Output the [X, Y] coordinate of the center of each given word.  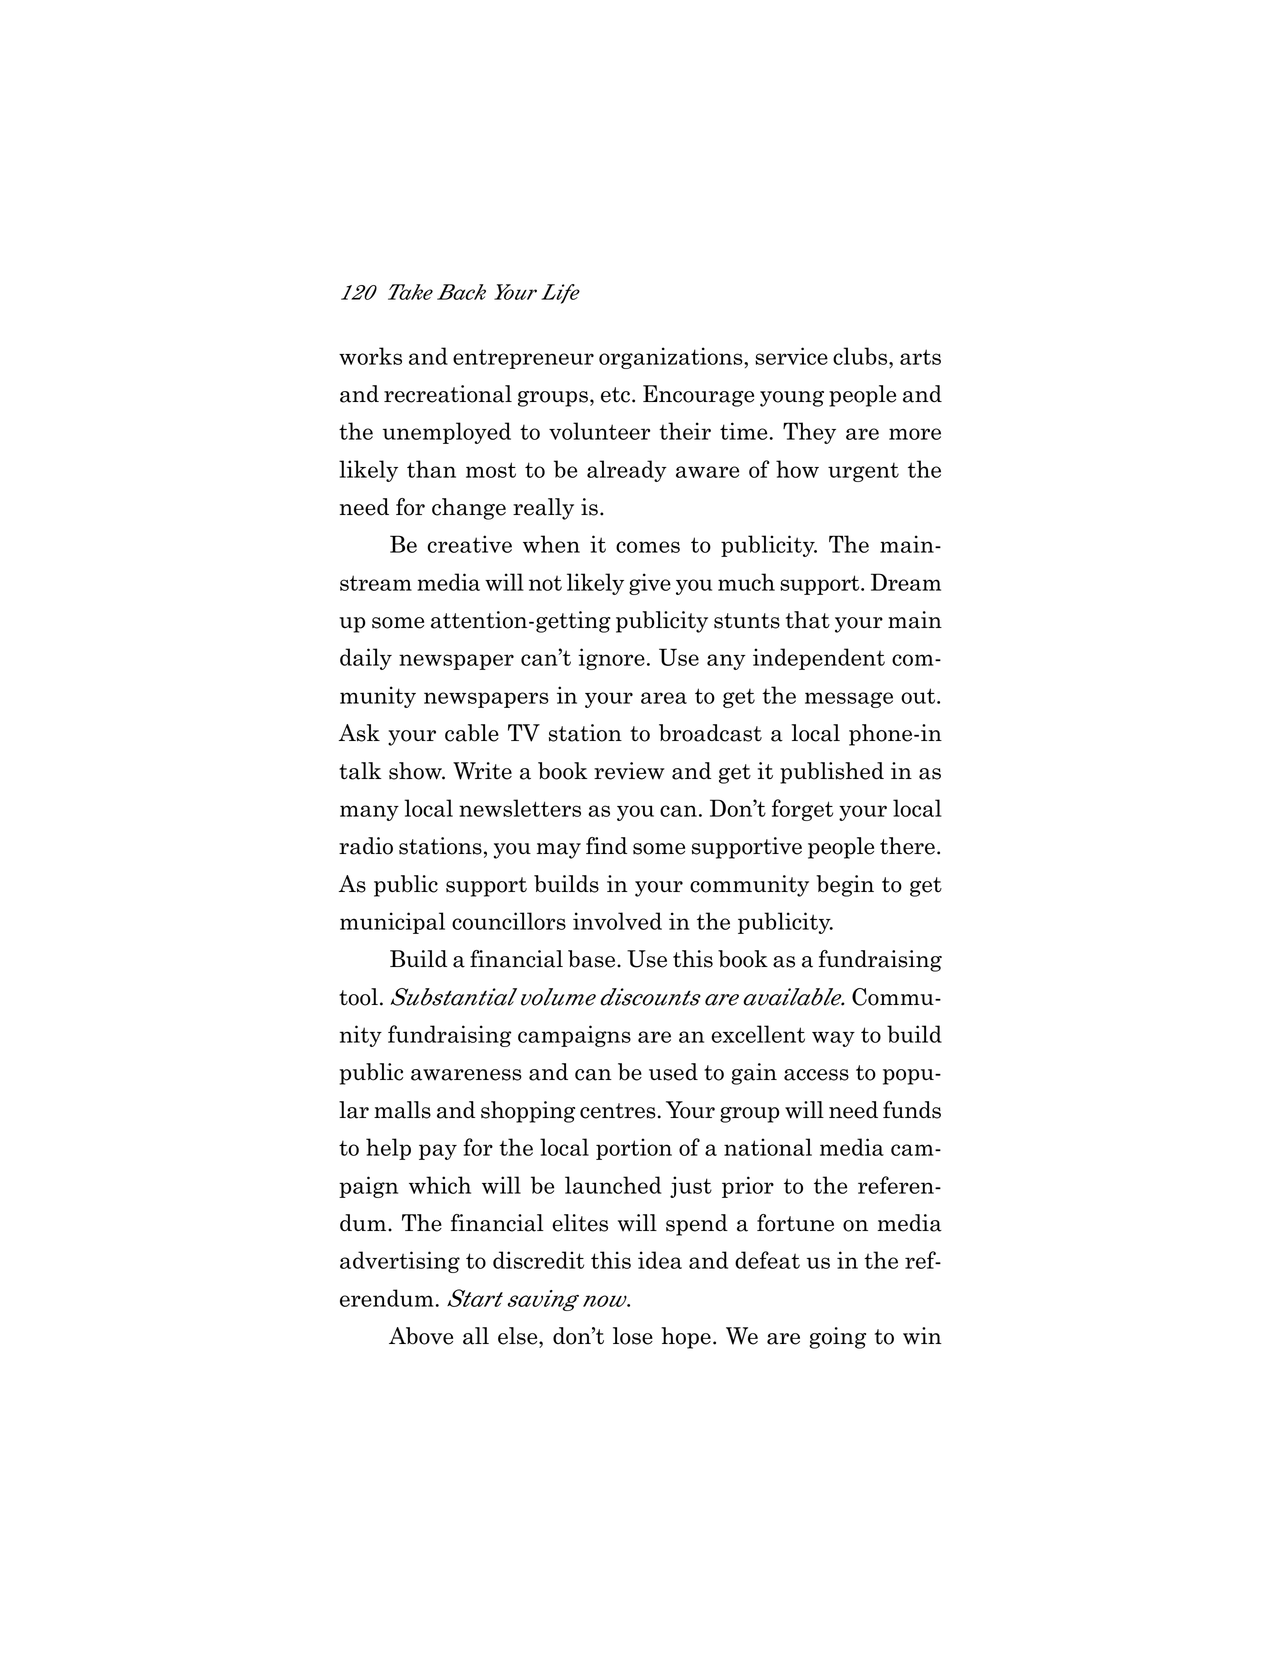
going [838, 1338]
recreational [448, 394]
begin [845, 886]
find [606, 845]
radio [366, 846]
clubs [861, 356]
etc [615, 395]
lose [633, 1336]
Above [421, 1336]
